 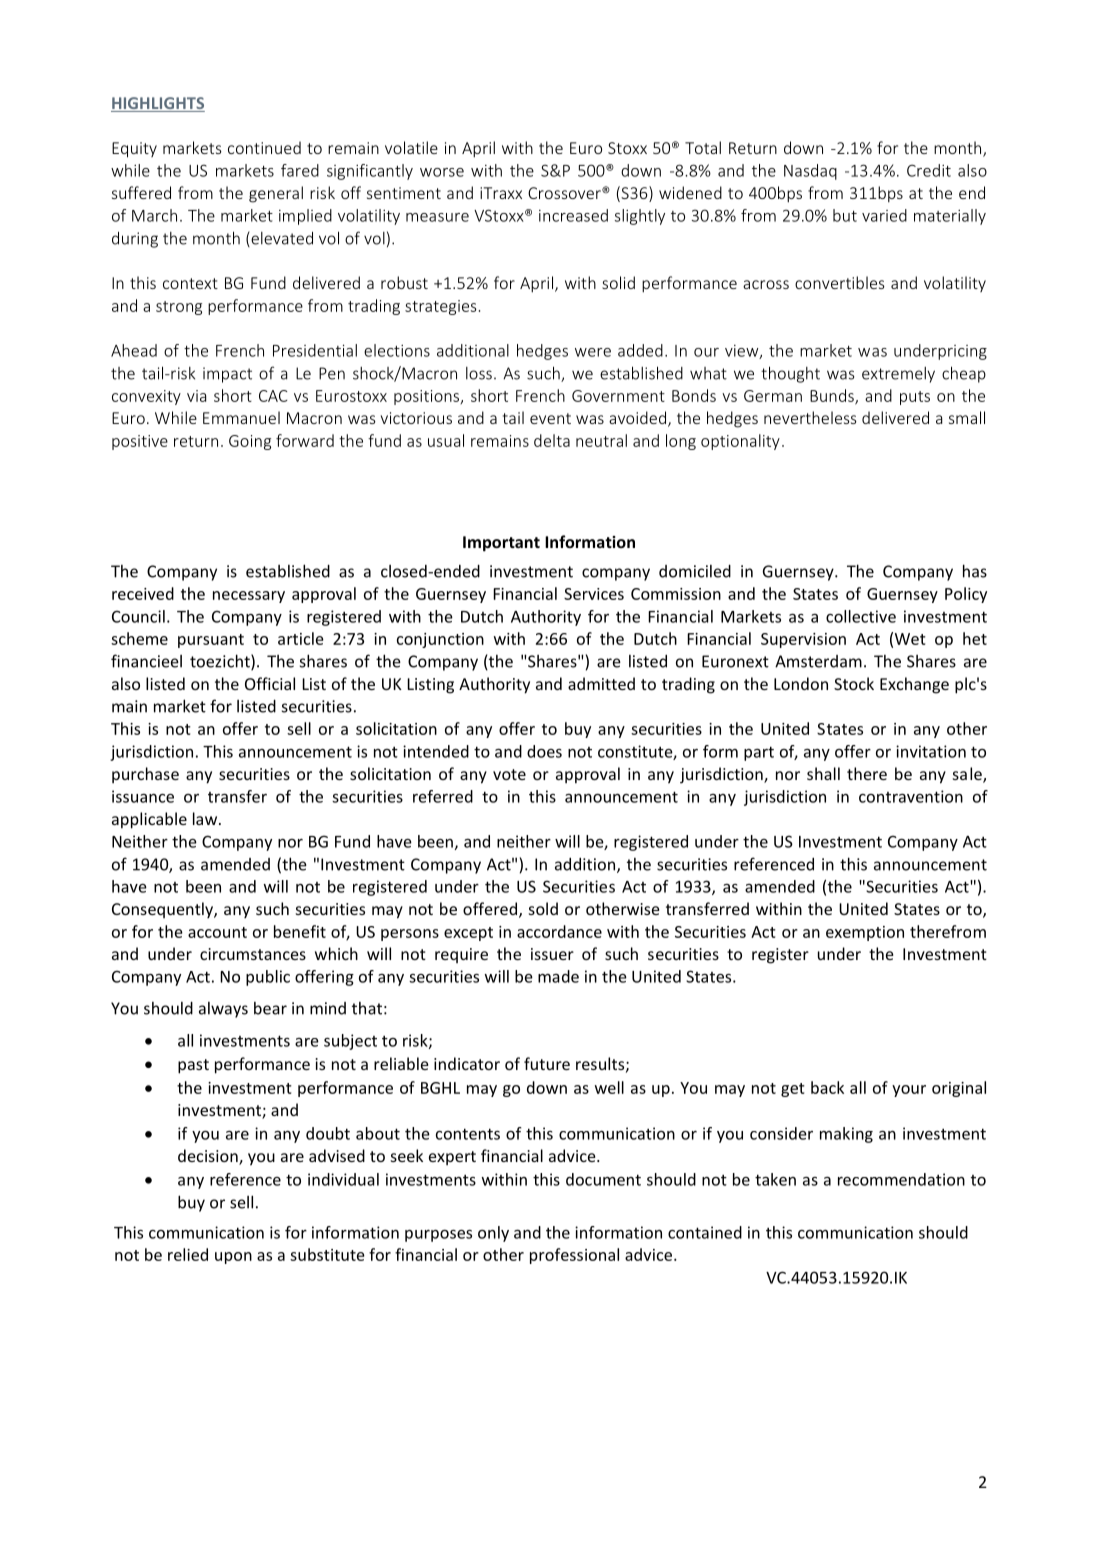 I want to click on admitted, so click(x=601, y=683).
